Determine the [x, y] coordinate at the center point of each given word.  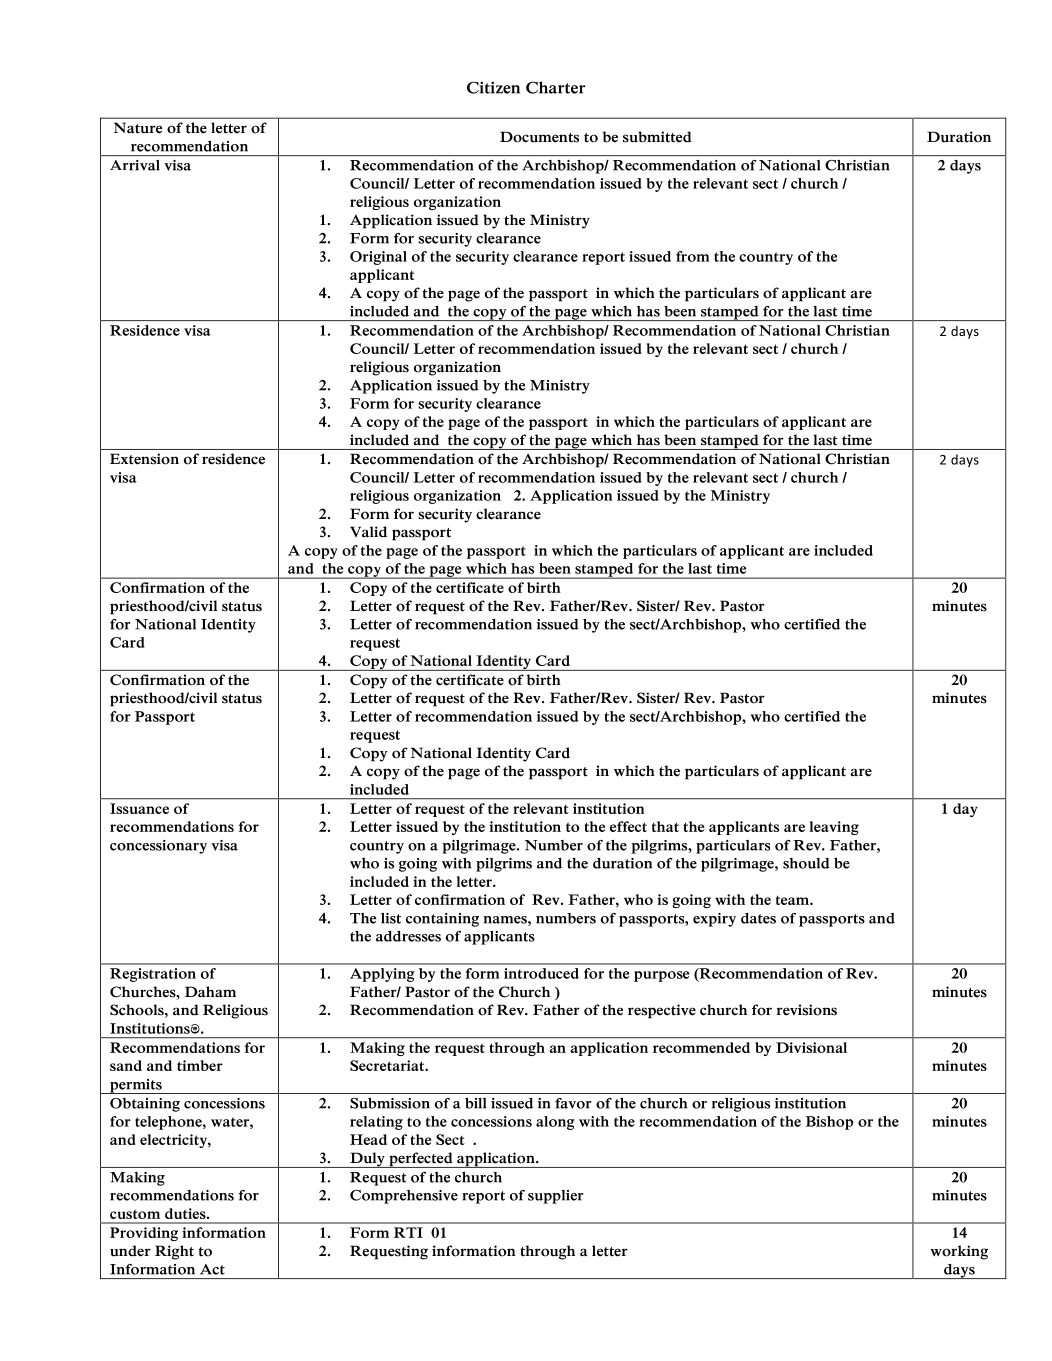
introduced [541, 973]
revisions [806, 1010]
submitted [657, 137]
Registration [153, 975]
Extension [144, 459]
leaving [834, 828]
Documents [539, 137]
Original [378, 258]
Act [212, 1269]
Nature [138, 128]
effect [628, 826]
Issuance [139, 808]
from [693, 256]
